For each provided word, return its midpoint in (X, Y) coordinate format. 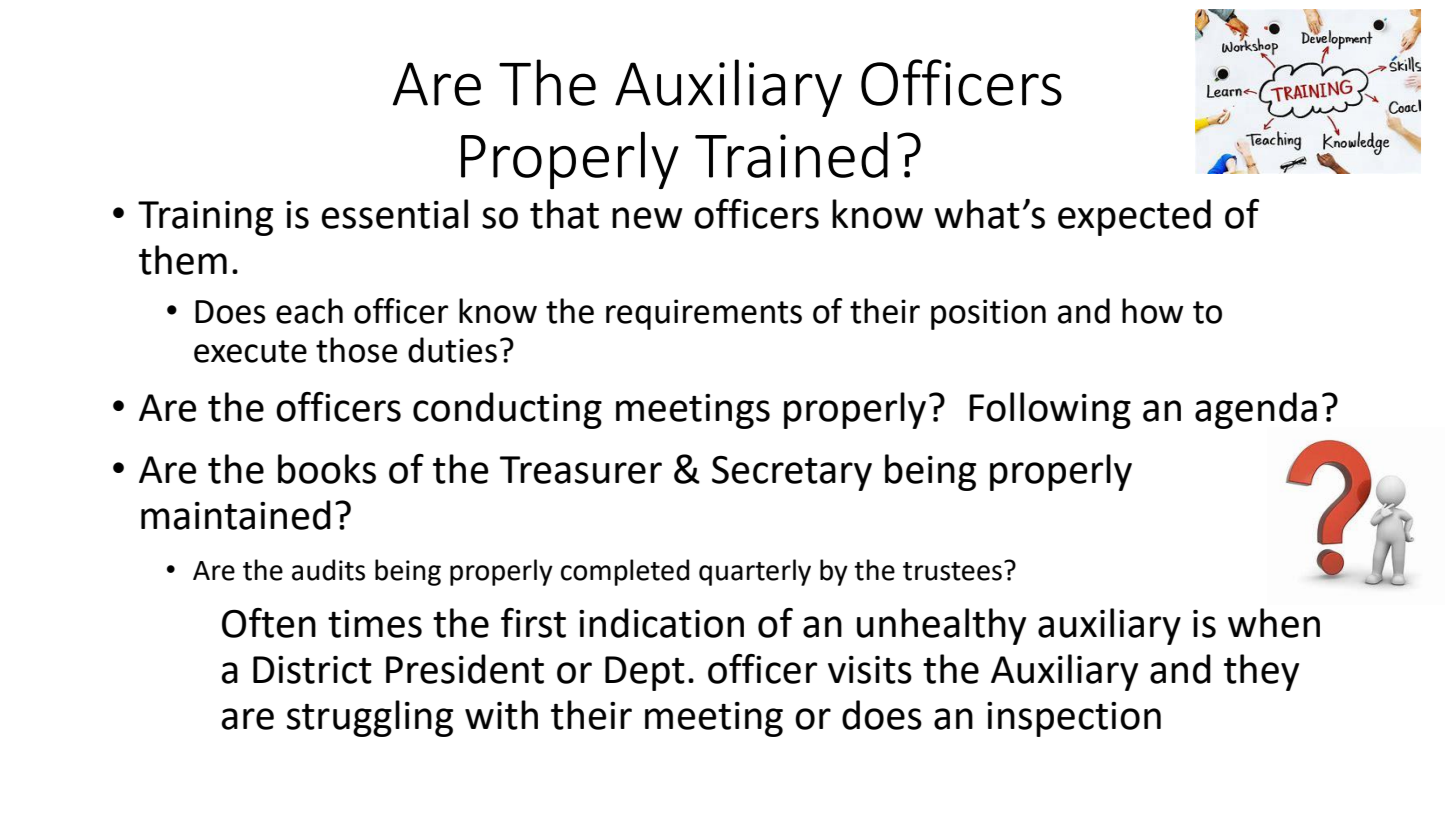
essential (394, 214)
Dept (645, 673)
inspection (1074, 719)
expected (1134, 217)
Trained (791, 155)
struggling (370, 718)
